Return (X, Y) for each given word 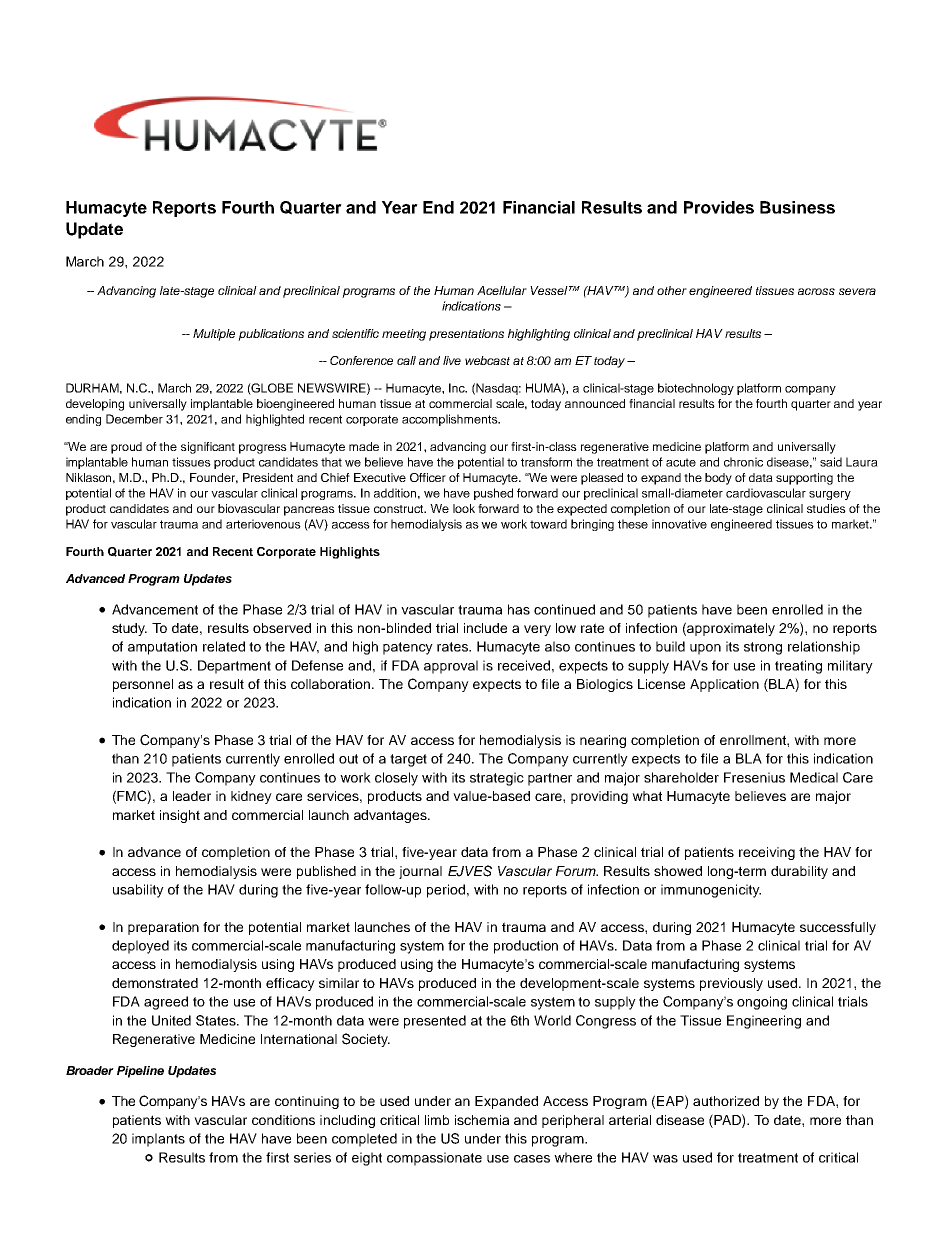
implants (158, 1140)
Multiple (214, 335)
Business (797, 207)
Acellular (502, 290)
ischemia (482, 1120)
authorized (726, 1101)
